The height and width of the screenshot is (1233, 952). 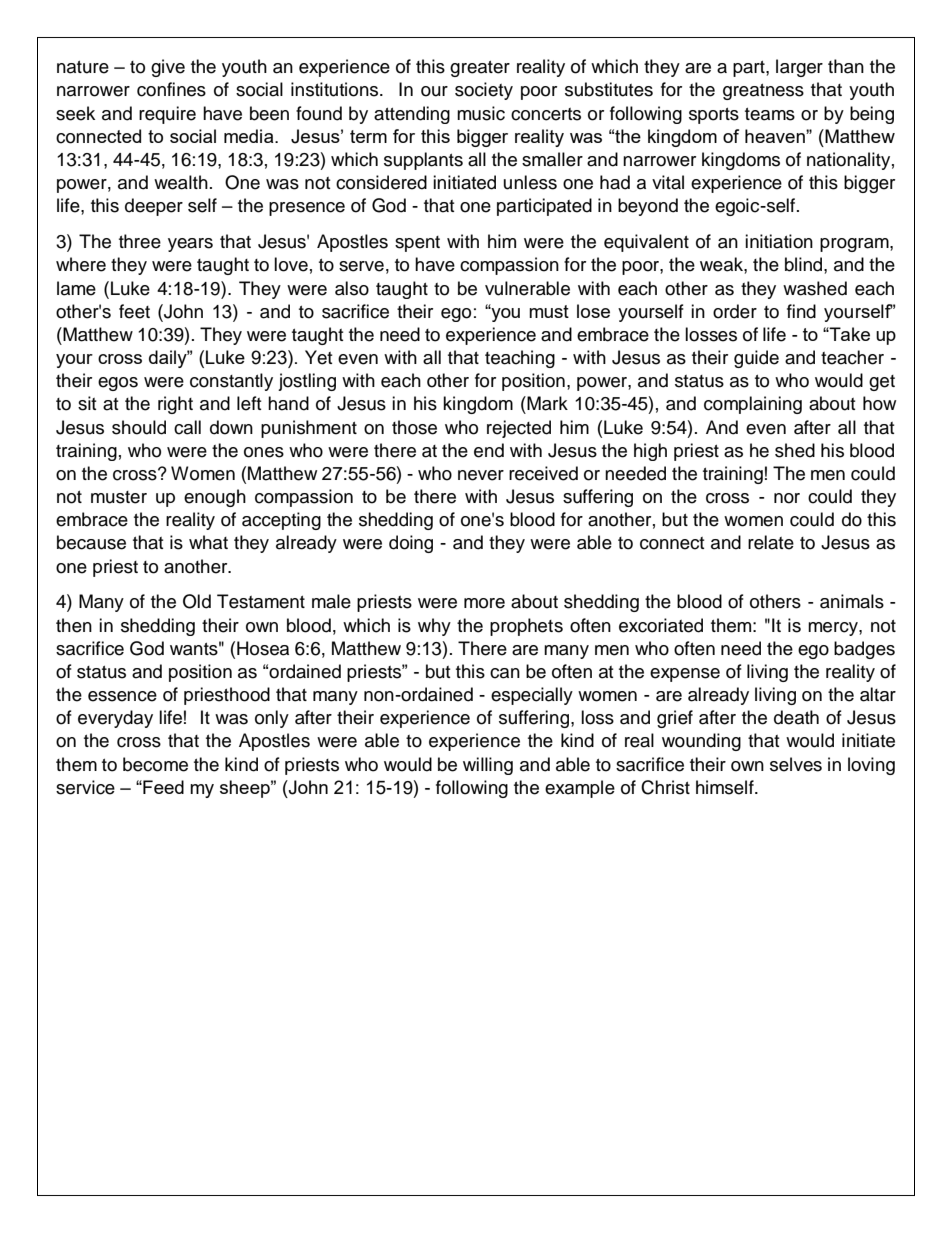 I want to click on rejected, so click(x=519, y=429).
